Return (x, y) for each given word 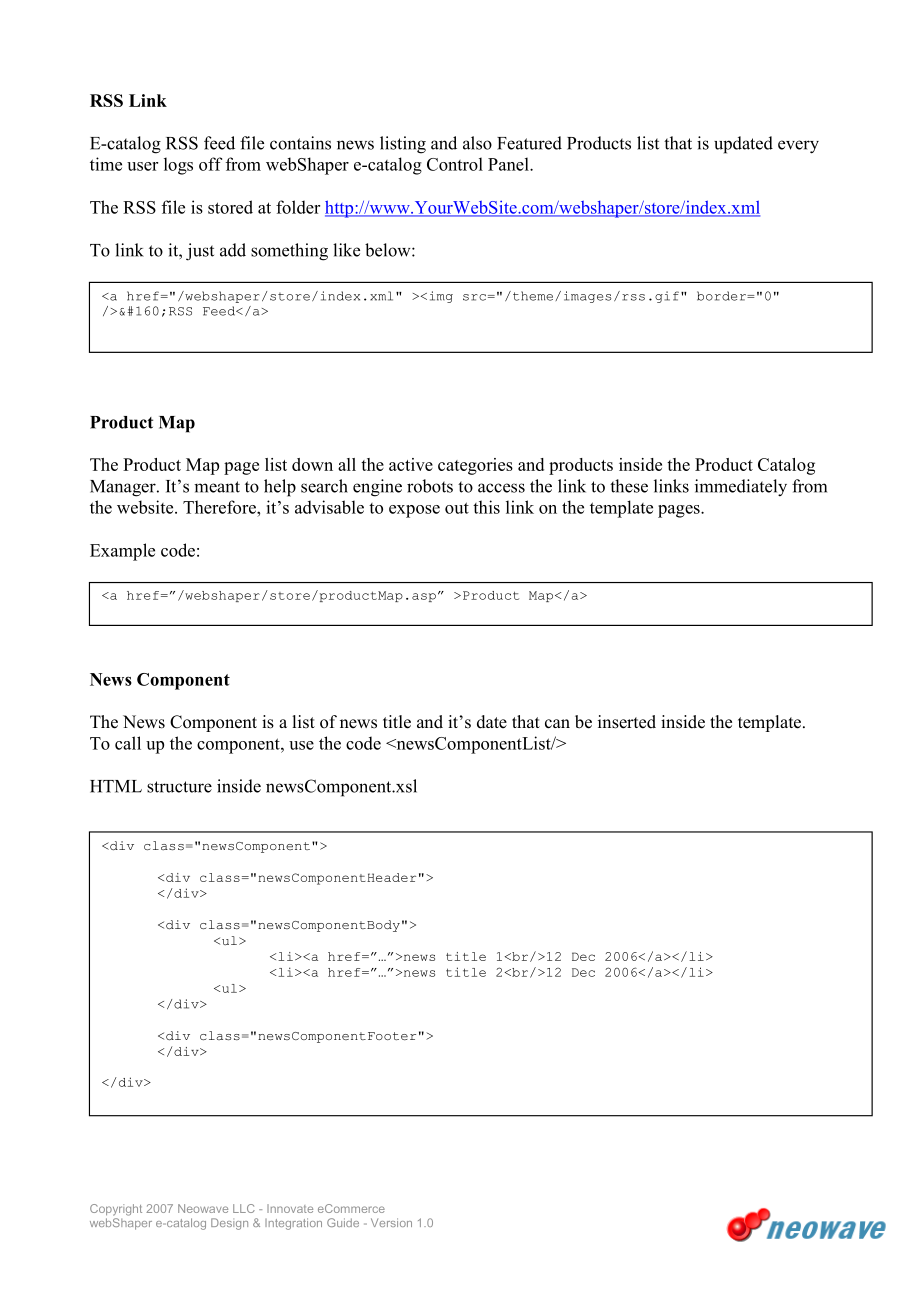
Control (455, 164)
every (798, 147)
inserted (627, 722)
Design (229, 1224)
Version (391, 1222)
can (557, 724)
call (128, 743)
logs (178, 166)
